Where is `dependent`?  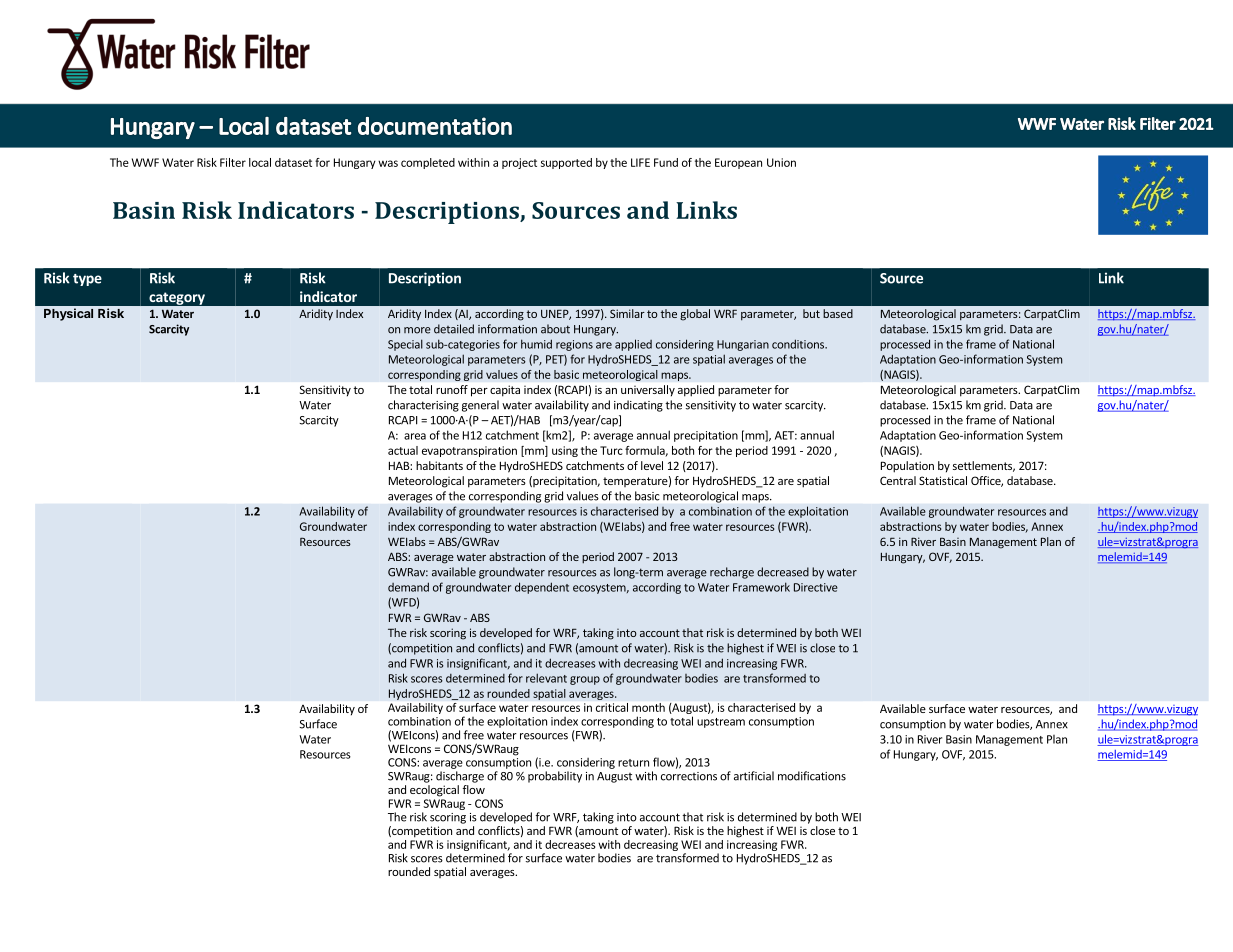 dependent is located at coordinates (542, 588).
